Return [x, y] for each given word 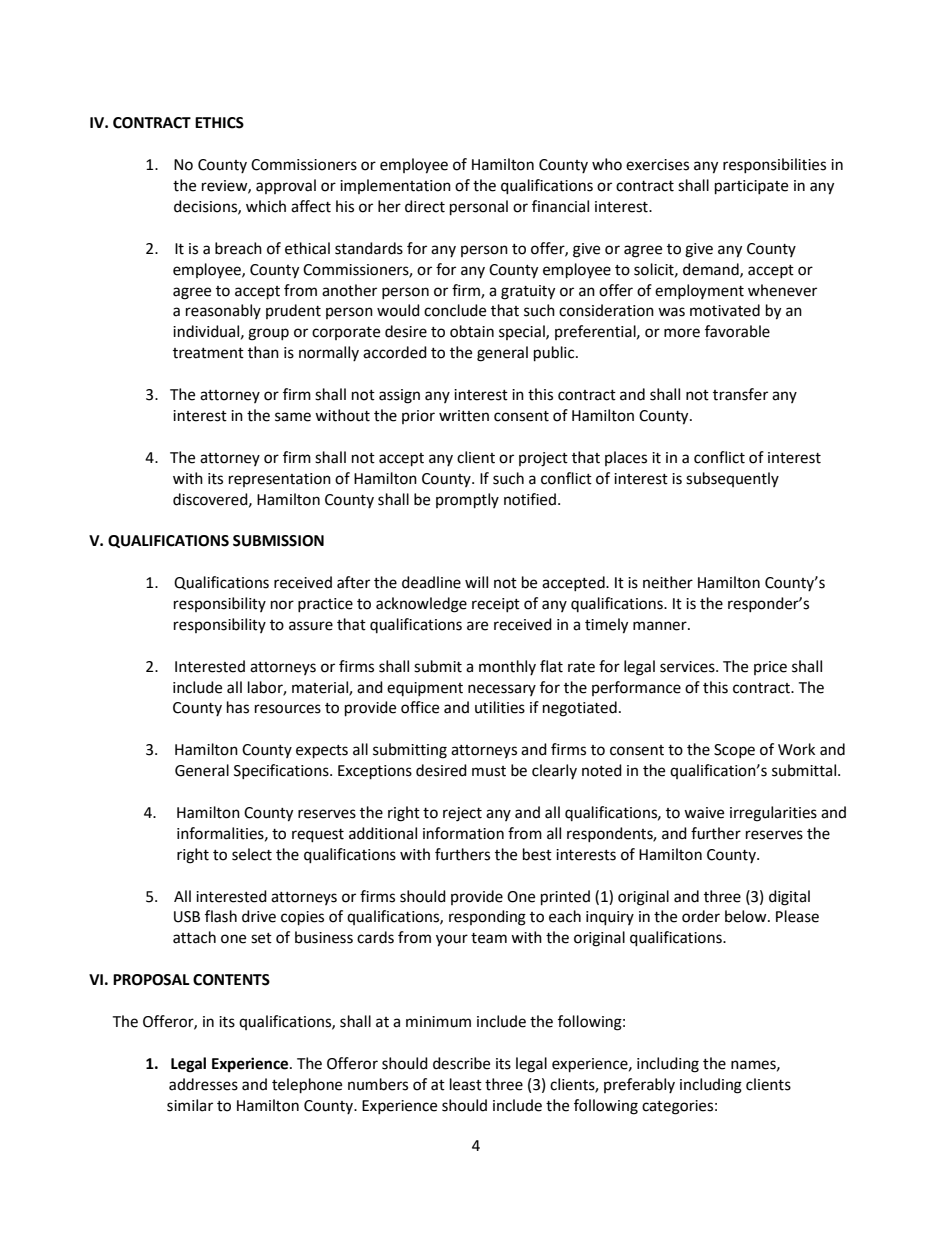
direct [425, 206]
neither [668, 582]
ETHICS [219, 123]
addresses [203, 1084]
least [466, 1084]
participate [751, 187]
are [477, 626]
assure [311, 626]
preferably [639, 1085]
